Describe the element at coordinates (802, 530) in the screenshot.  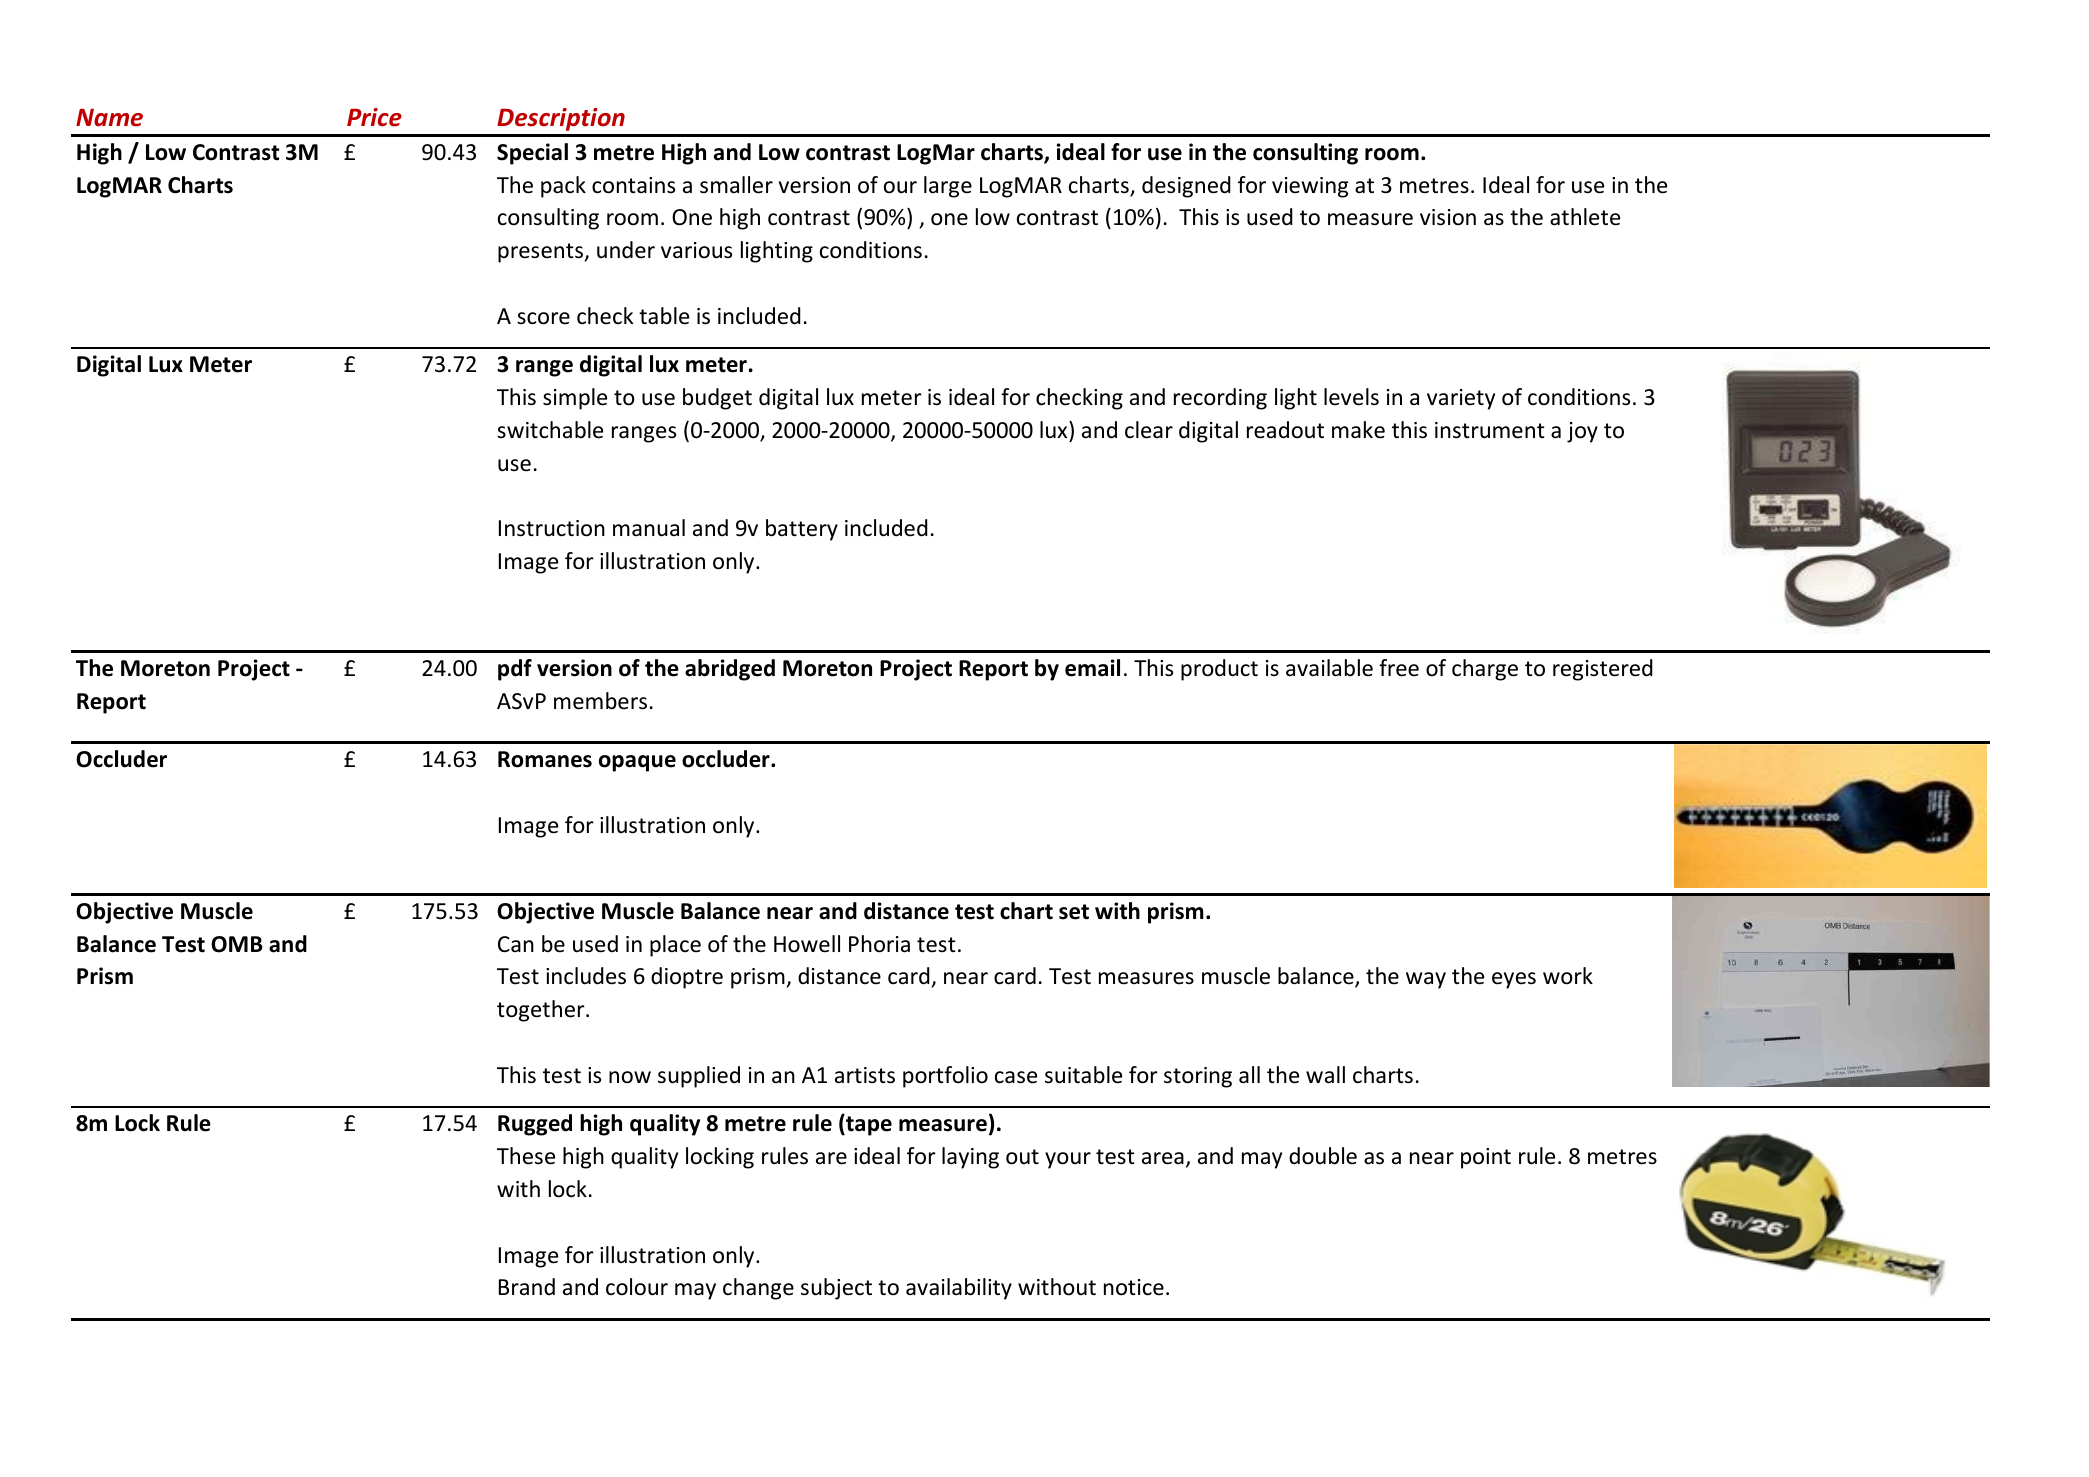
I see `battery` at that location.
